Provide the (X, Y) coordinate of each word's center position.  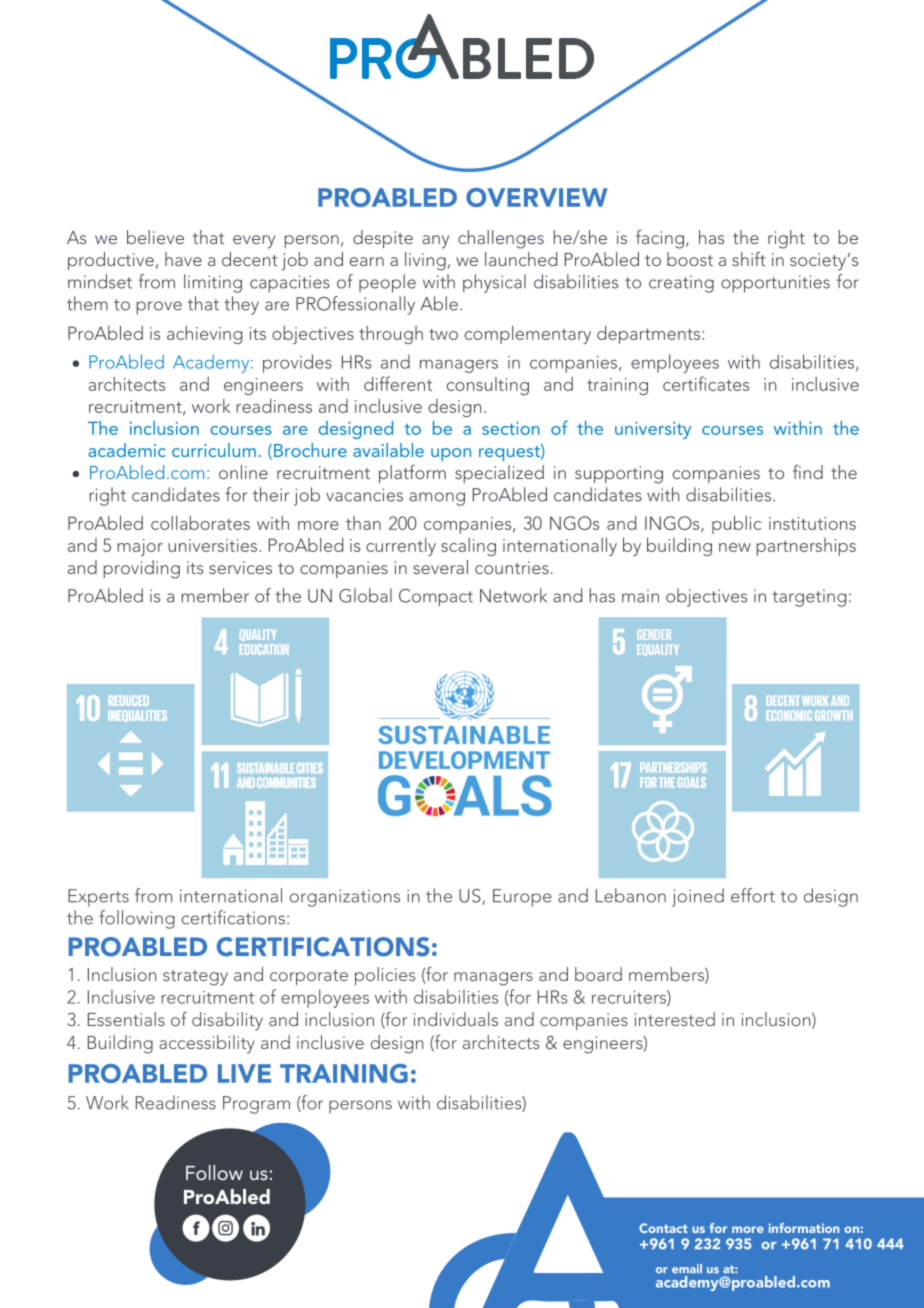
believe (155, 237)
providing (141, 569)
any (435, 242)
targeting (809, 598)
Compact (436, 598)
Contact (663, 1228)
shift (749, 259)
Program (256, 1105)
